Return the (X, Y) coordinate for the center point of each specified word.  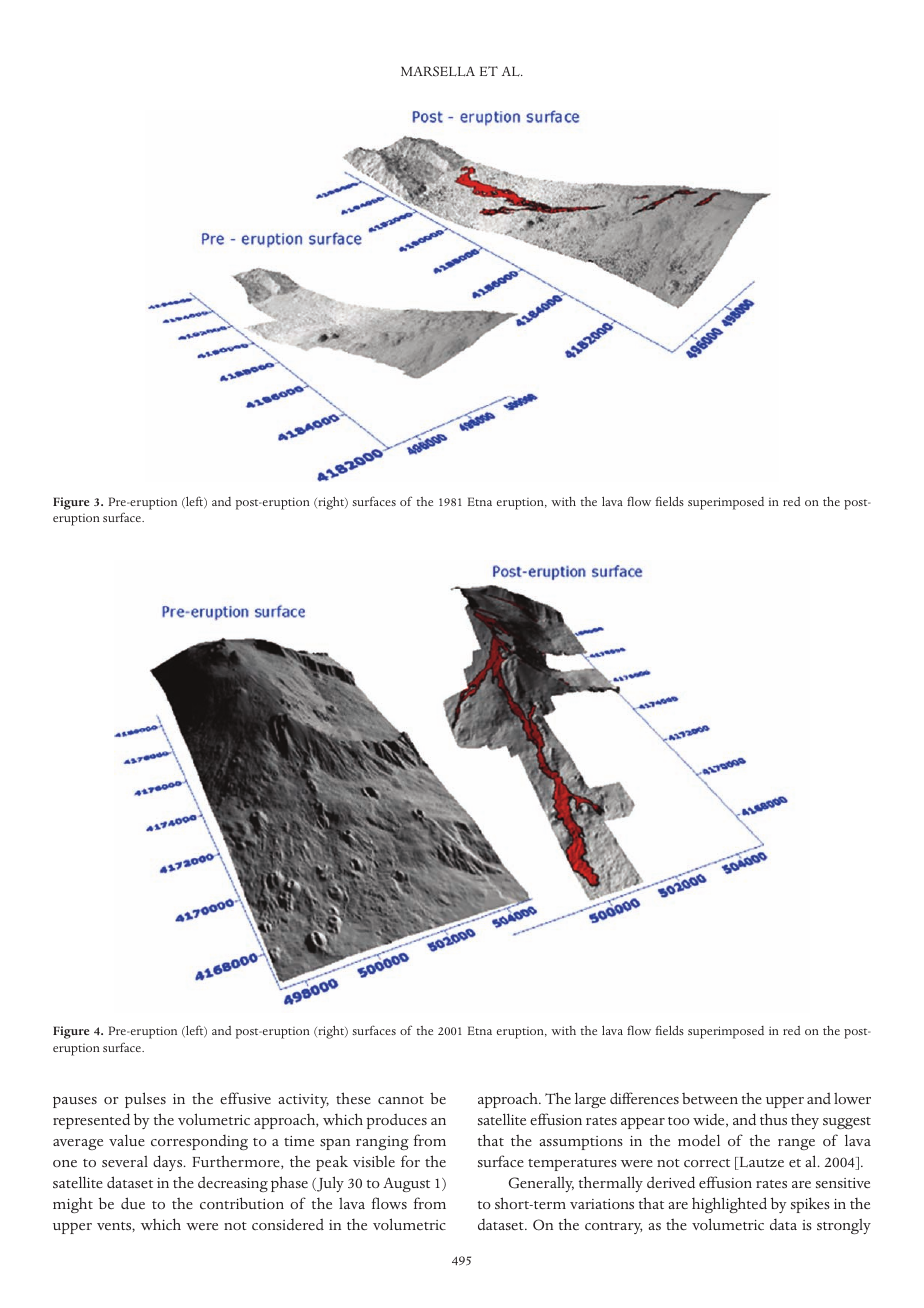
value (127, 1140)
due (133, 1203)
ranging (382, 1143)
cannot (401, 1100)
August (406, 1185)
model (699, 1140)
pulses (145, 1100)
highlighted (729, 1205)
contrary (613, 1228)
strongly (844, 1226)
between (710, 1098)
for (410, 1161)
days (169, 1163)
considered (288, 1224)
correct (707, 1163)
